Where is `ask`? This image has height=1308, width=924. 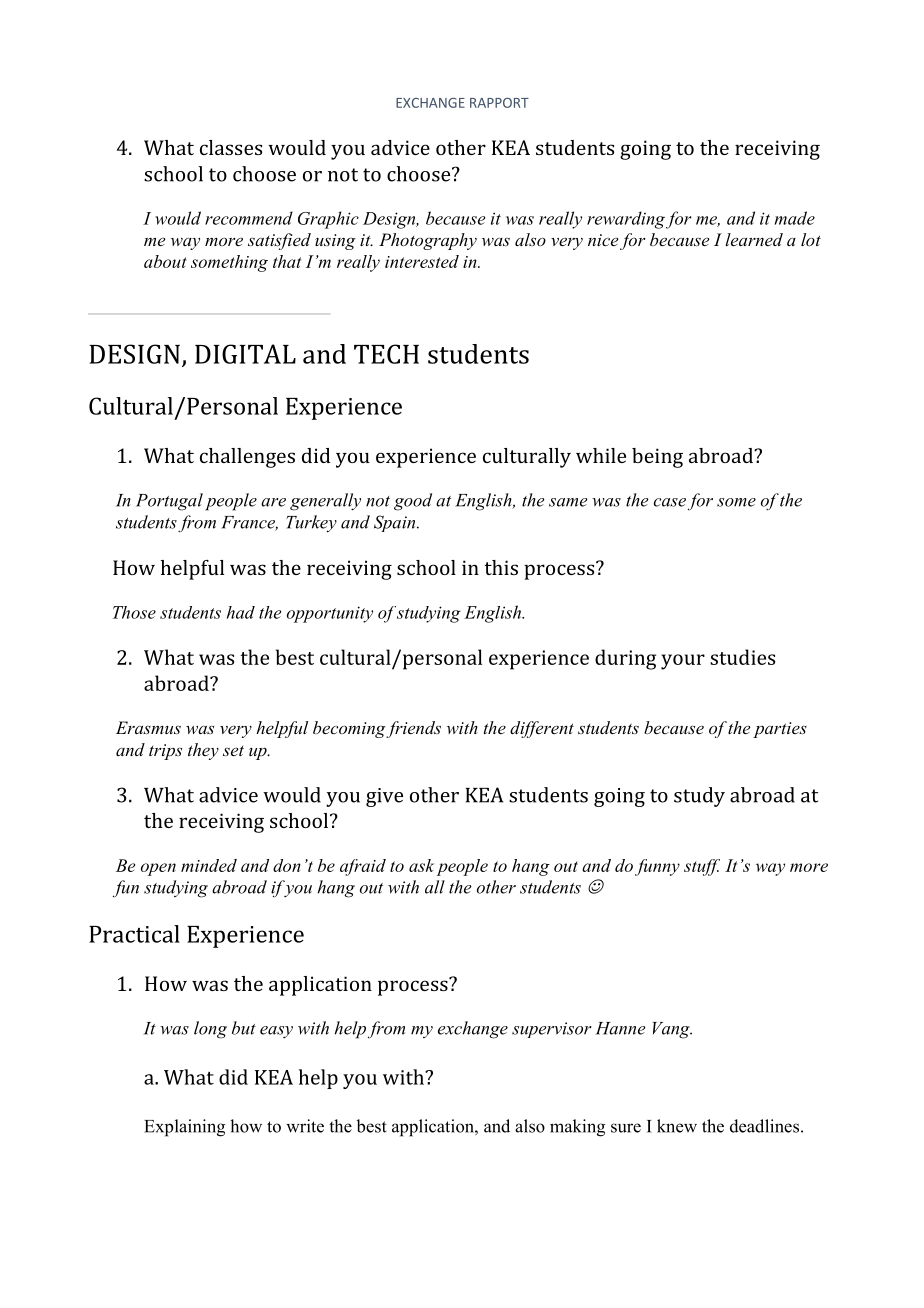 ask is located at coordinates (421, 865).
